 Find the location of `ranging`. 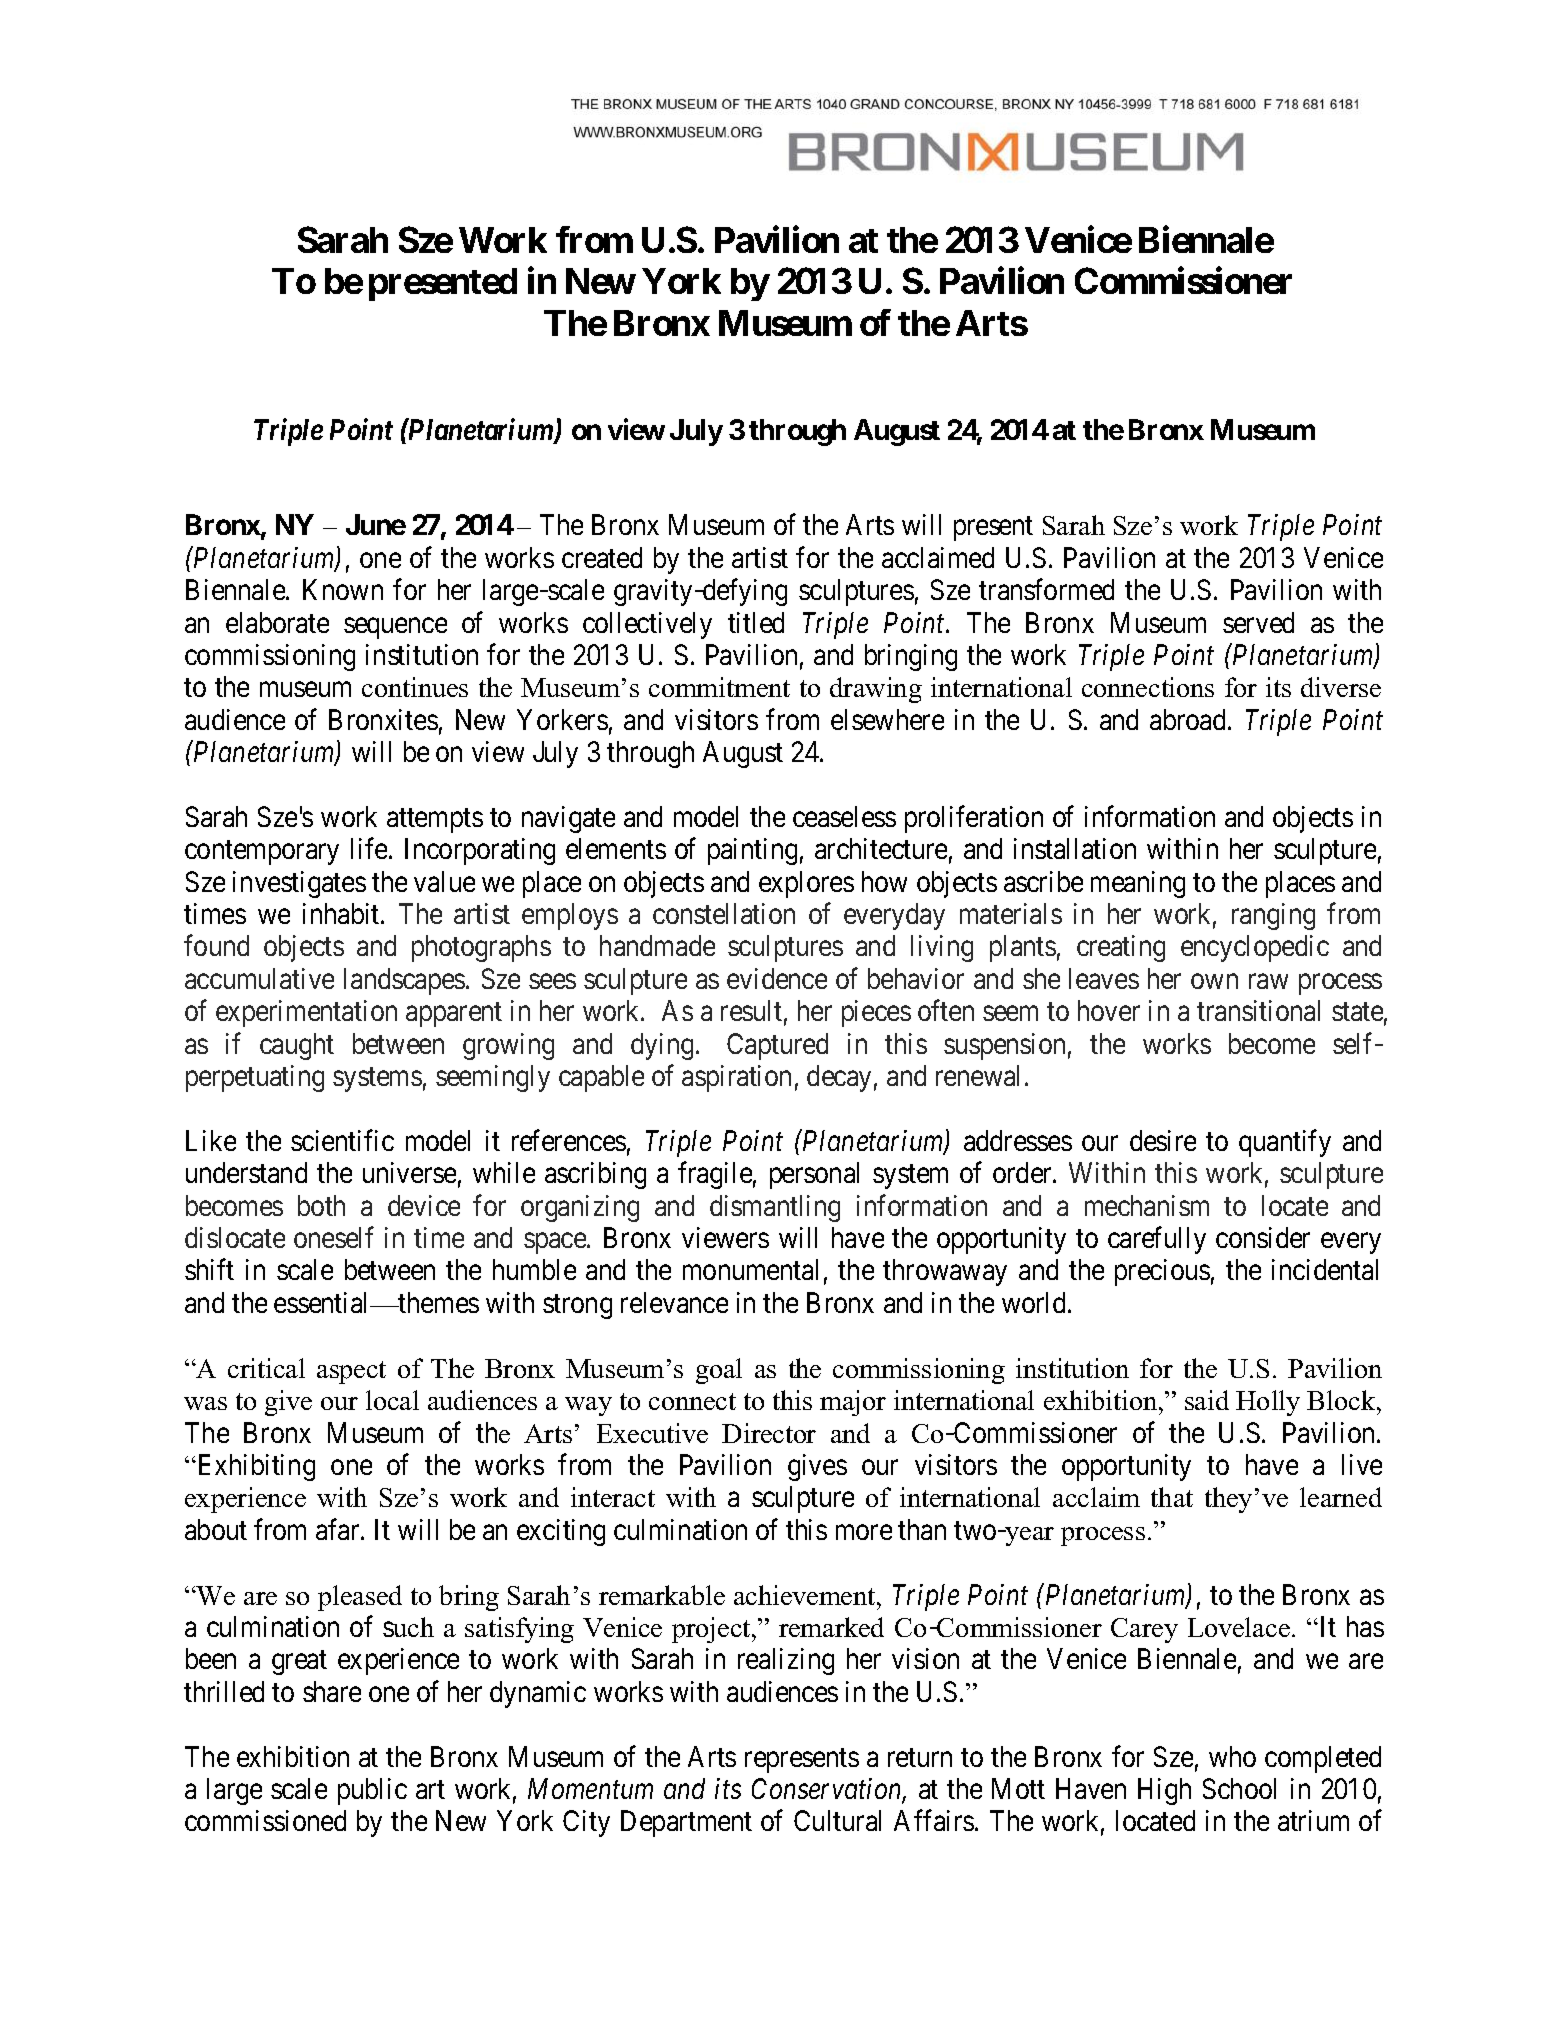

ranging is located at coordinates (1273, 916).
